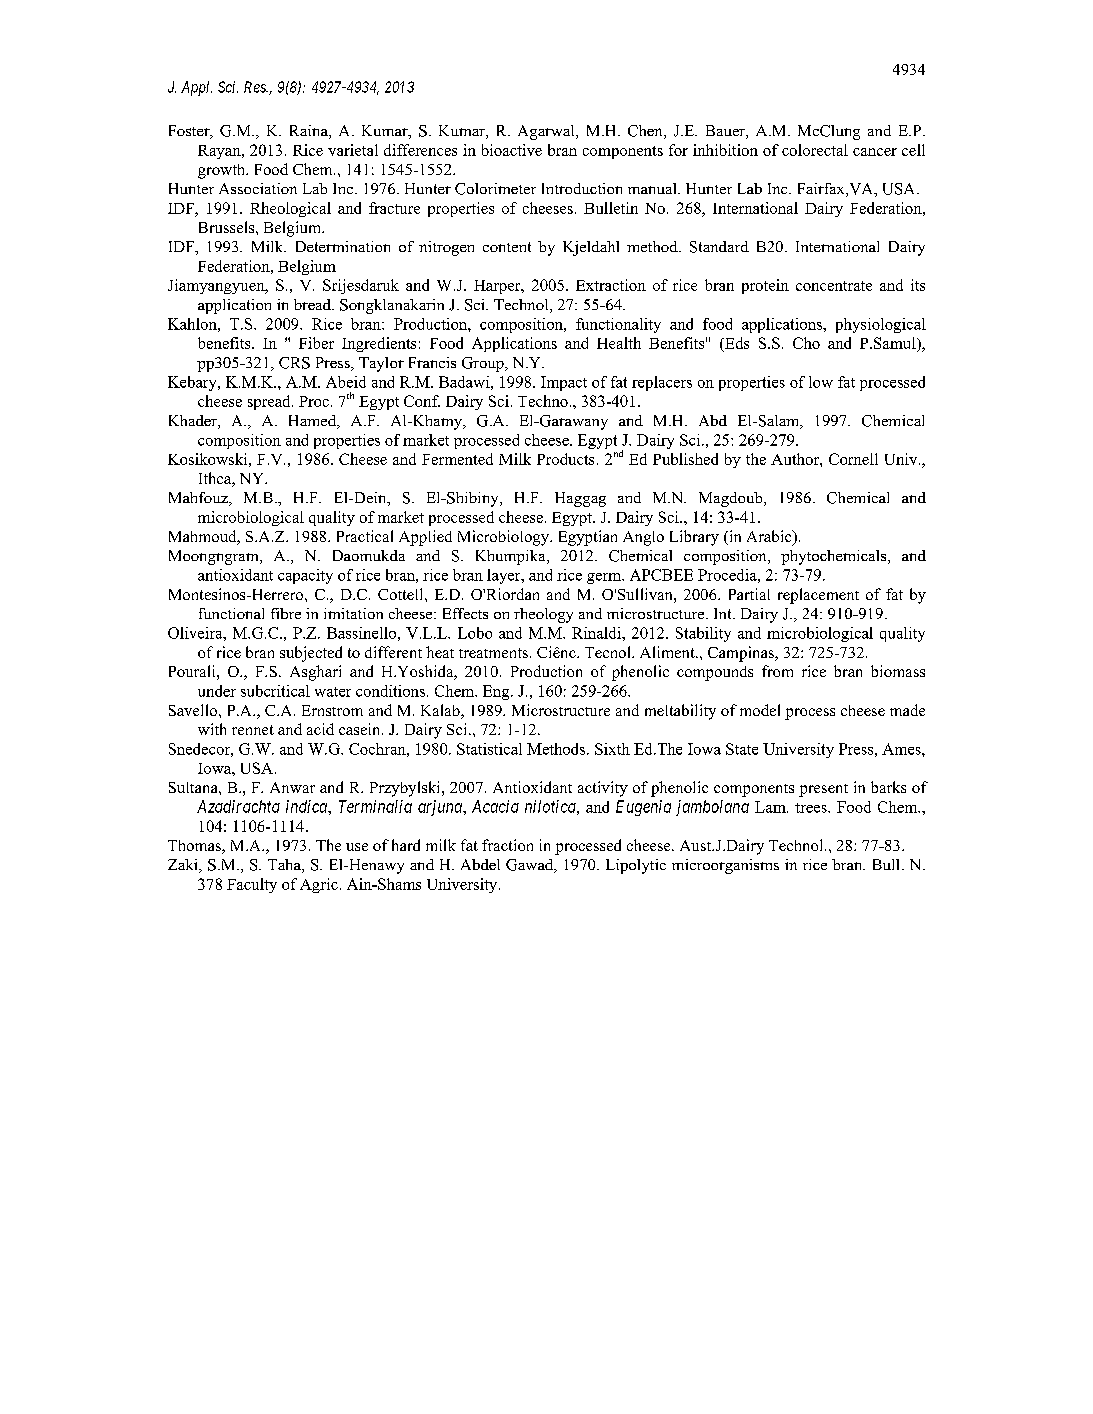  What do you see at coordinates (806, 343) in the screenshot?
I see `Cho` at bounding box center [806, 343].
